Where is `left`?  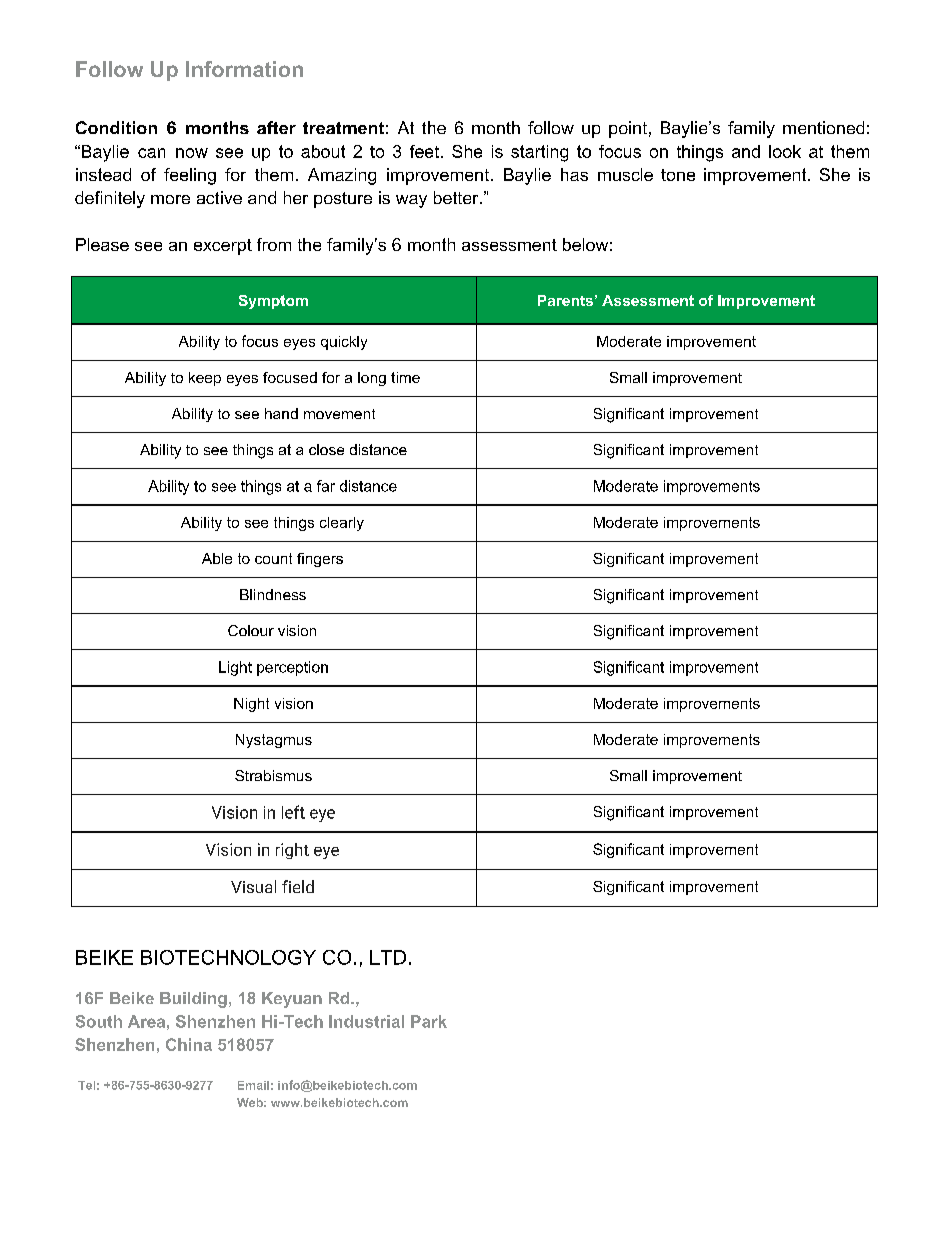
left is located at coordinates (293, 812).
